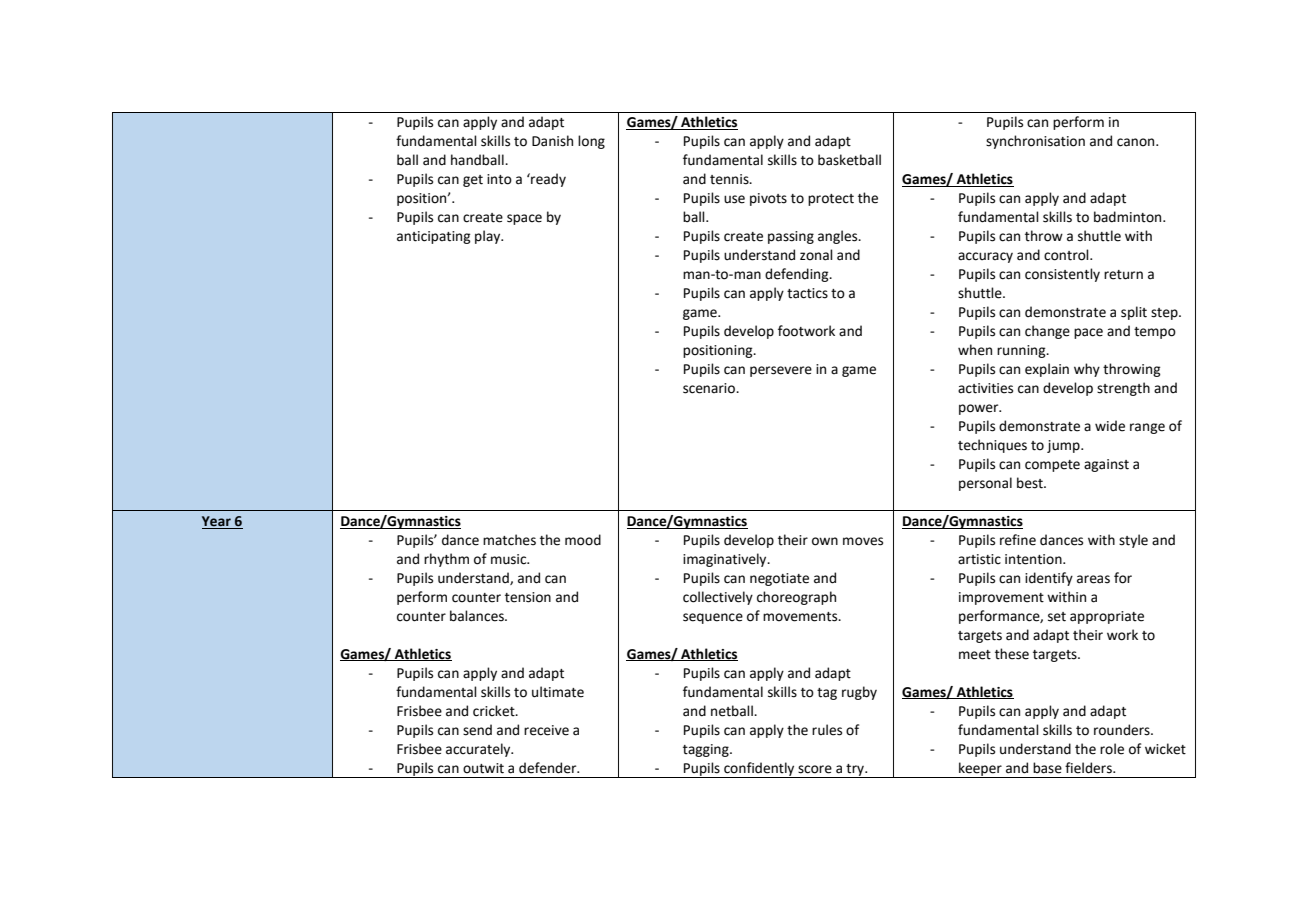 The image size is (1308, 924). What do you see at coordinates (547, 180) in the document?
I see `ready` at bounding box center [547, 180].
